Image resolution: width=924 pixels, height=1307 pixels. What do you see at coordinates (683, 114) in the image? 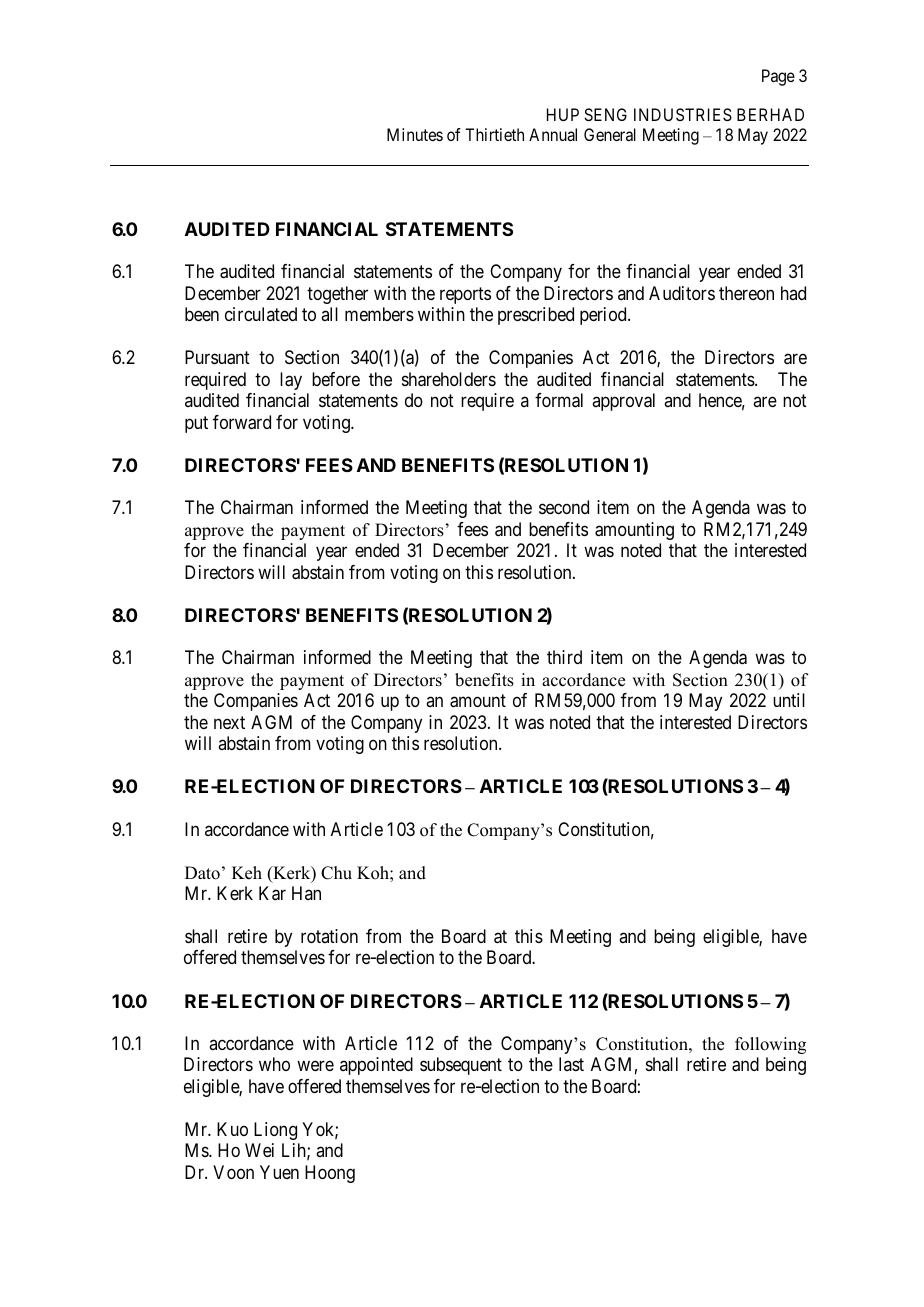
I see `INDUSTRIES` at bounding box center [683, 114].
